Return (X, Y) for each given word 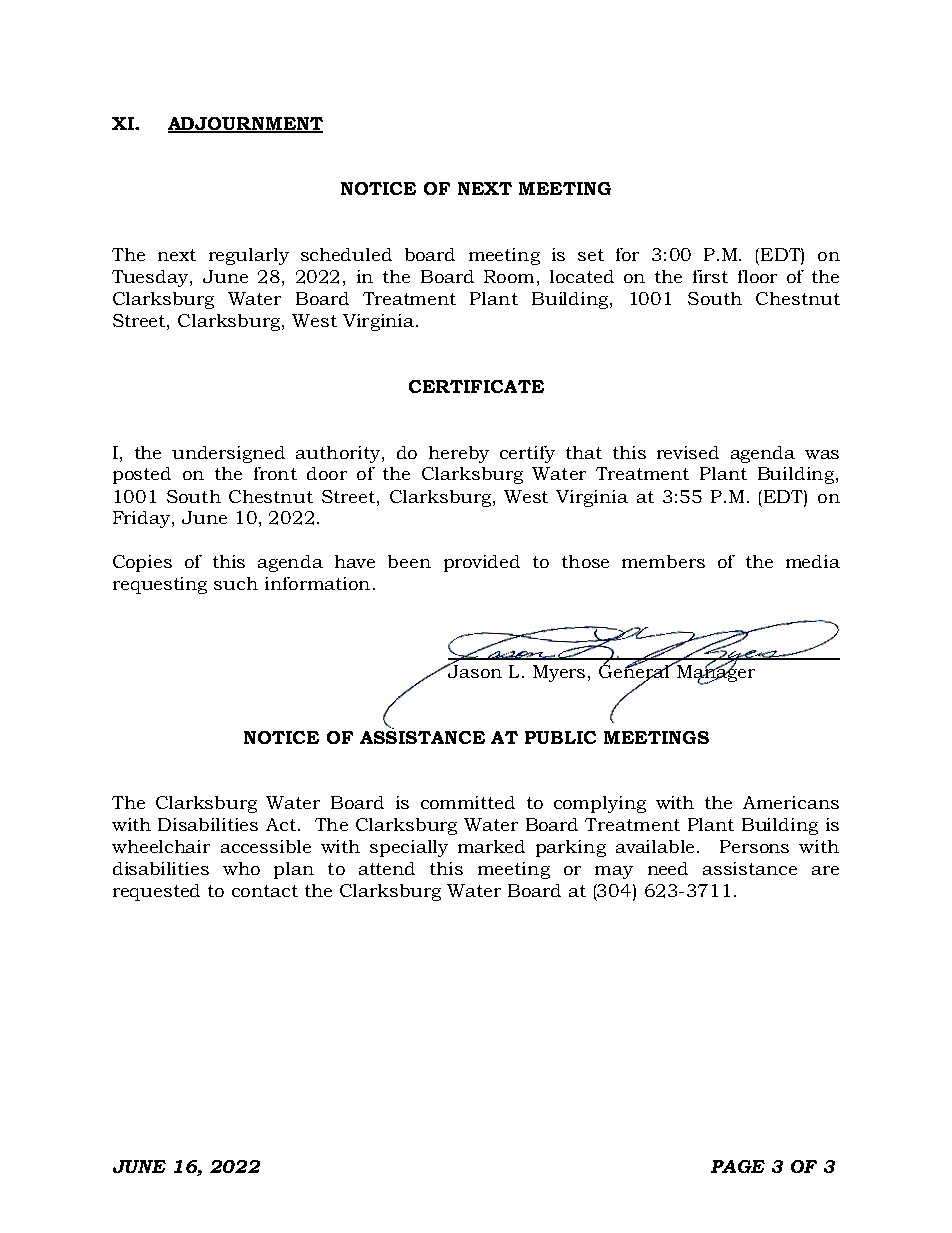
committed (468, 802)
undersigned (228, 454)
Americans (791, 802)
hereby (459, 454)
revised (688, 452)
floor (757, 276)
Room (509, 276)
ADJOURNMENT (245, 124)
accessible (266, 846)
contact (265, 891)
